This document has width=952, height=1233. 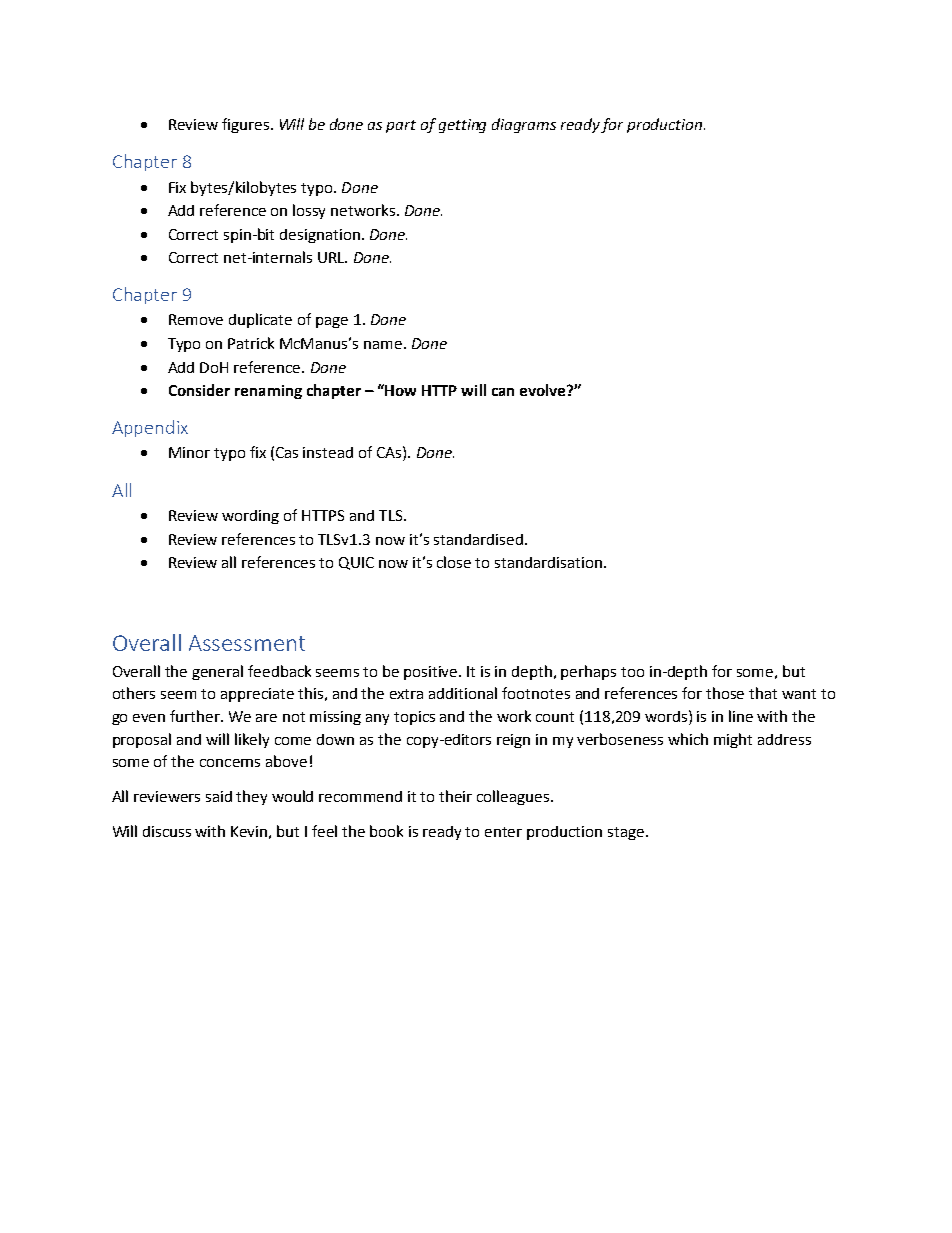 I want to click on evolve, so click(x=544, y=390).
